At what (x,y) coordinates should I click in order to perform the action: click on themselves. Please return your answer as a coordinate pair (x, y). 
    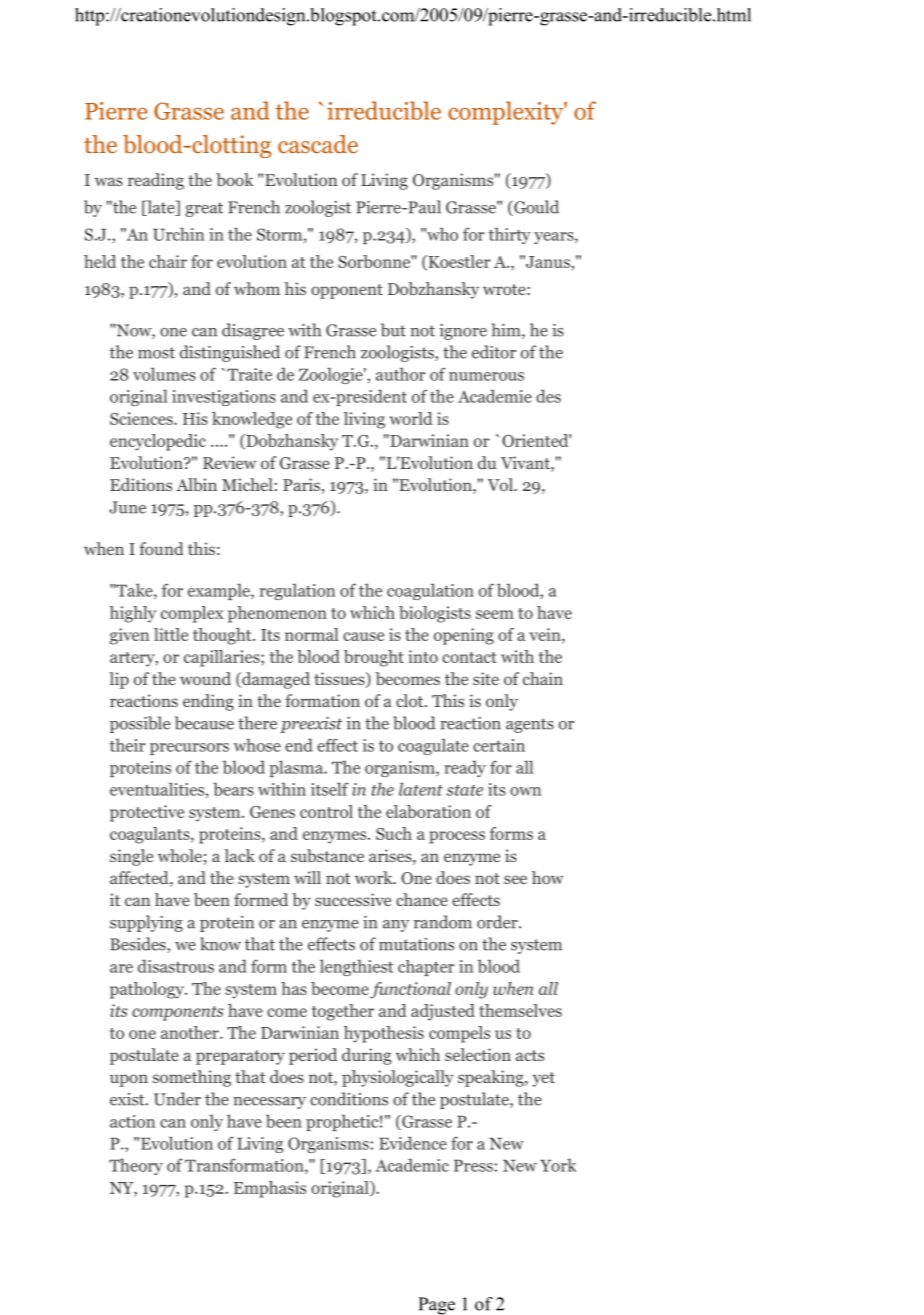
    Looking at the image, I should click on (520, 1010).
